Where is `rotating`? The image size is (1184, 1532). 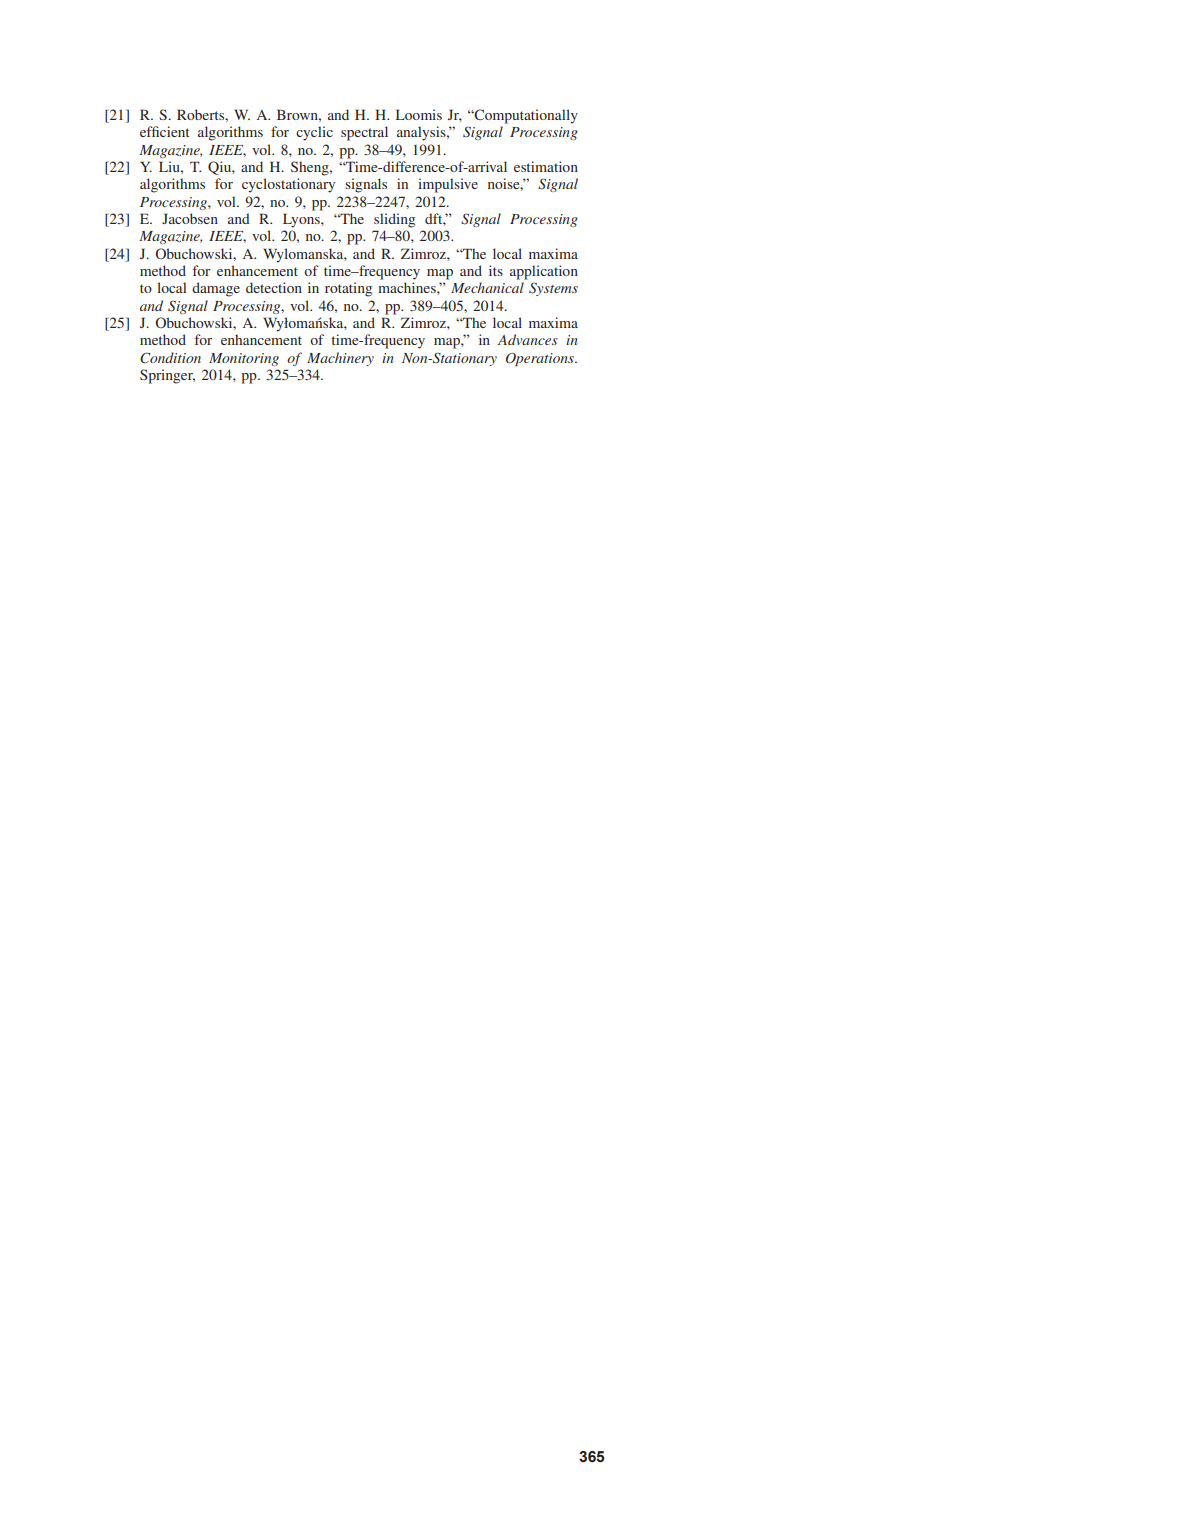 rotating is located at coordinates (348, 289).
